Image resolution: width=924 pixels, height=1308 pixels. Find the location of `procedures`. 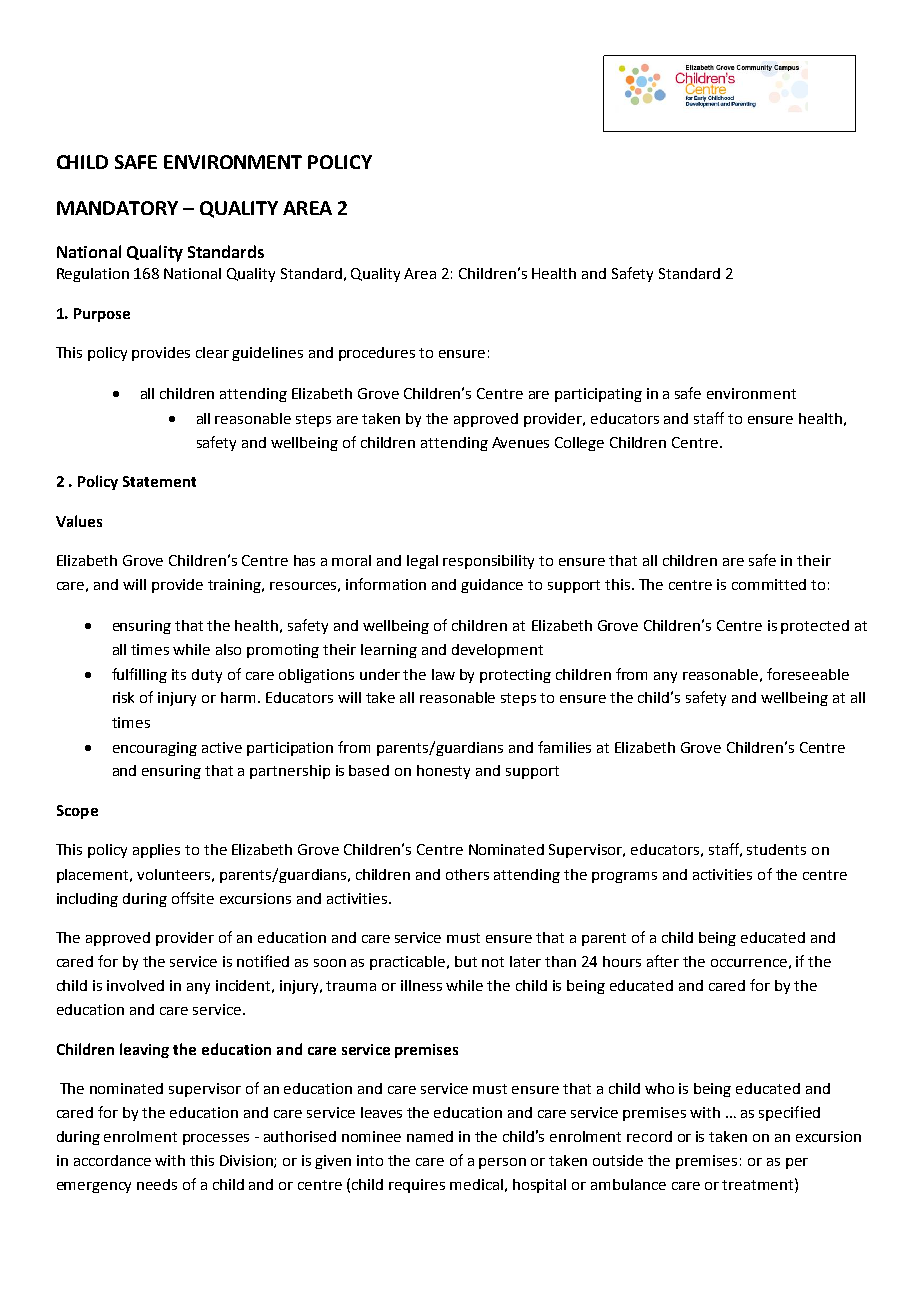

procedures is located at coordinates (377, 354).
